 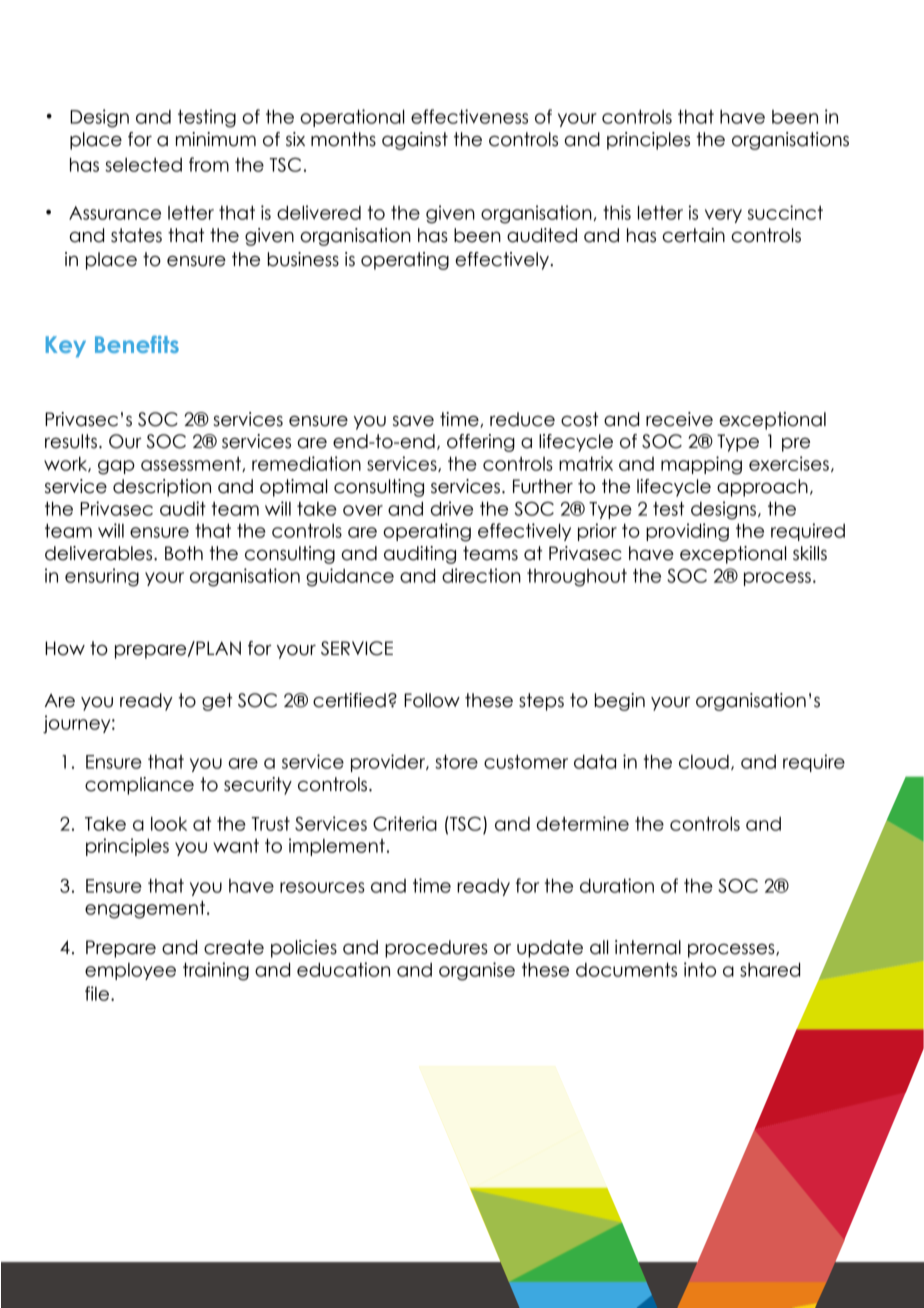 I want to click on receive, so click(x=679, y=419).
